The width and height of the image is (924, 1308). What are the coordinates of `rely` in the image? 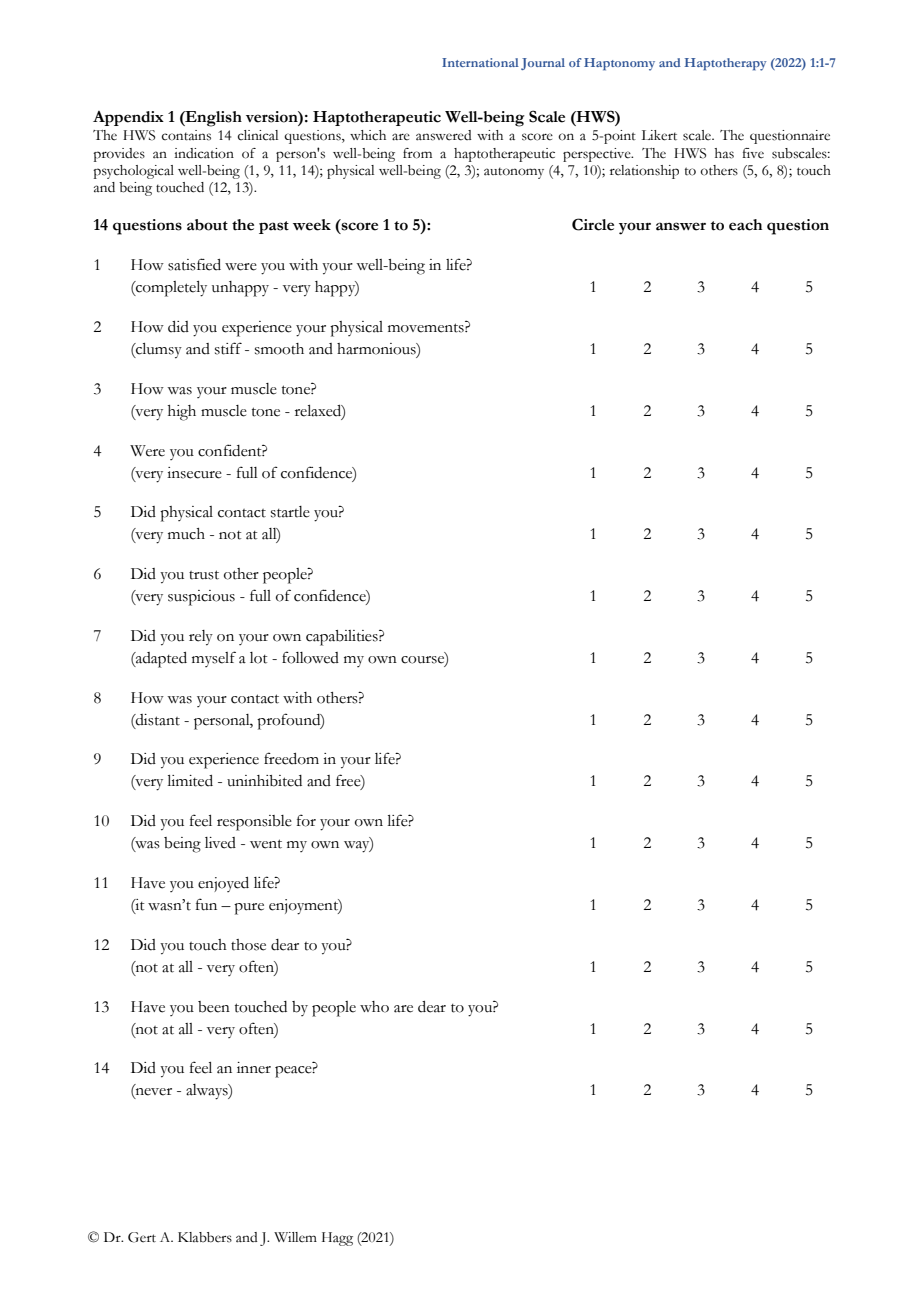 It's located at (201, 638).
